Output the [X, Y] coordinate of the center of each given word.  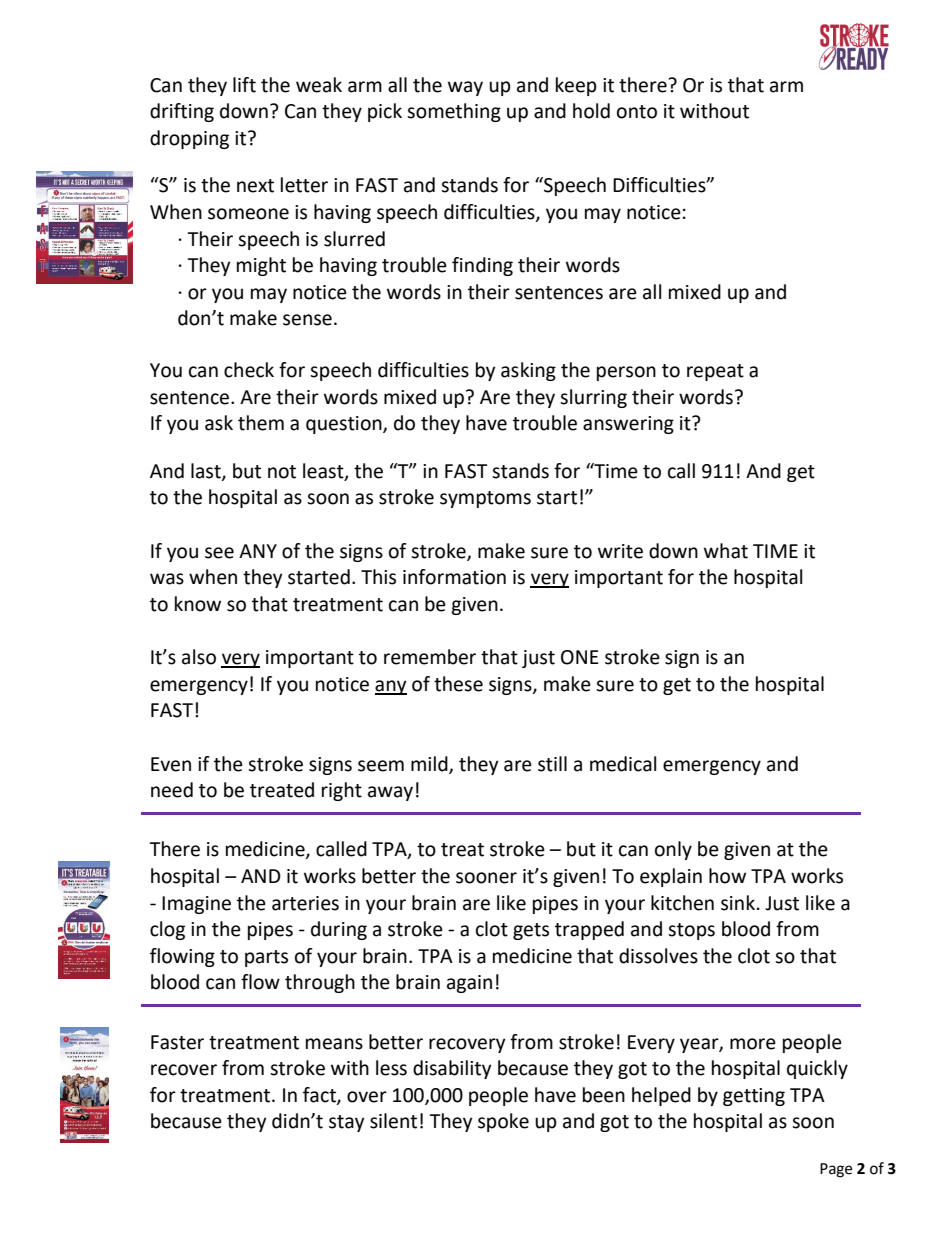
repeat [715, 372]
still [552, 764]
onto [637, 112]
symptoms [485, 499]
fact [320, 1095]
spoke [503, 1122]
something [454, 112]
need [172, 790]
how [727, 876]
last [207, 471]
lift [244, 85]
